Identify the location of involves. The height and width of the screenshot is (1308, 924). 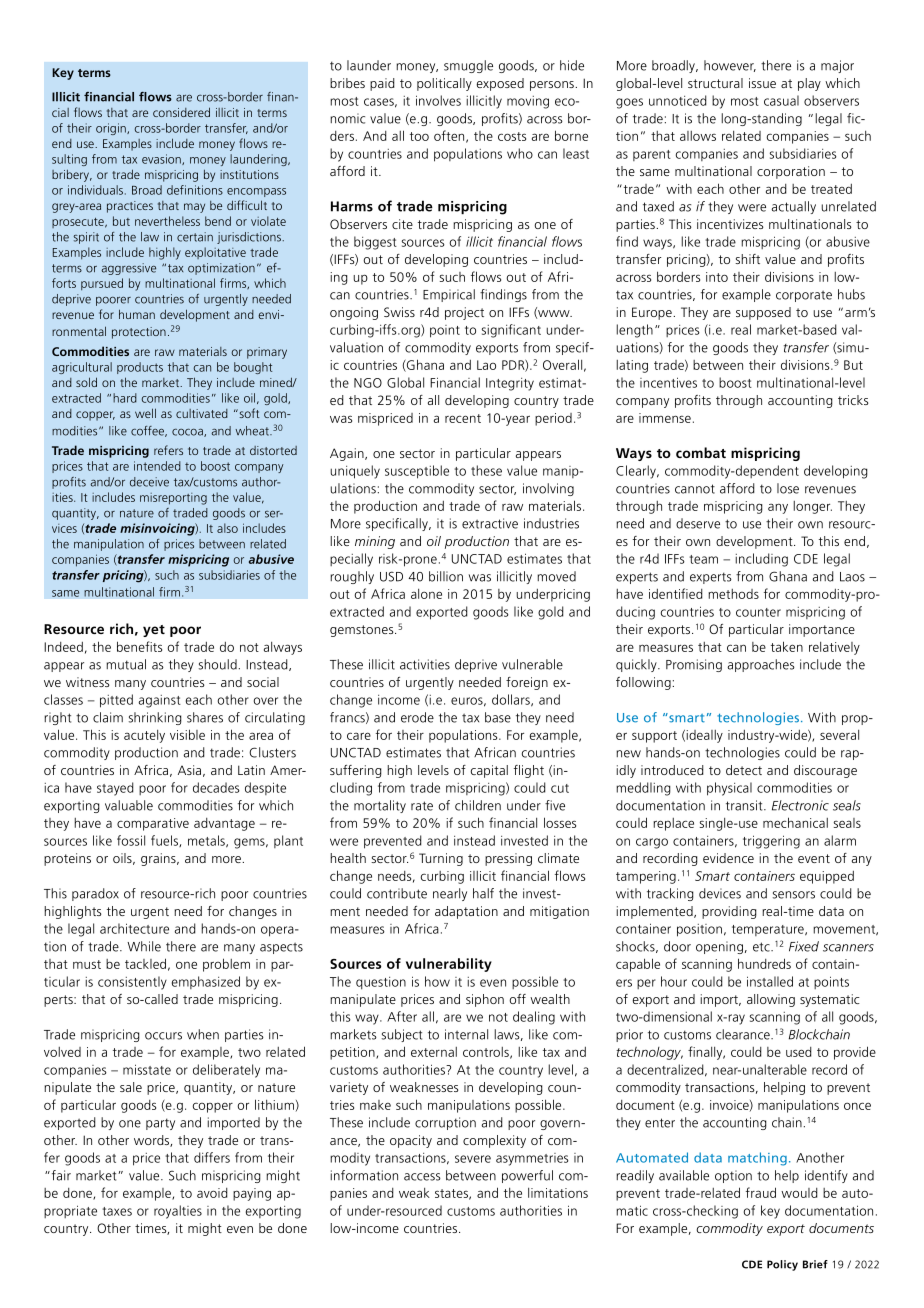
(438, 100).
